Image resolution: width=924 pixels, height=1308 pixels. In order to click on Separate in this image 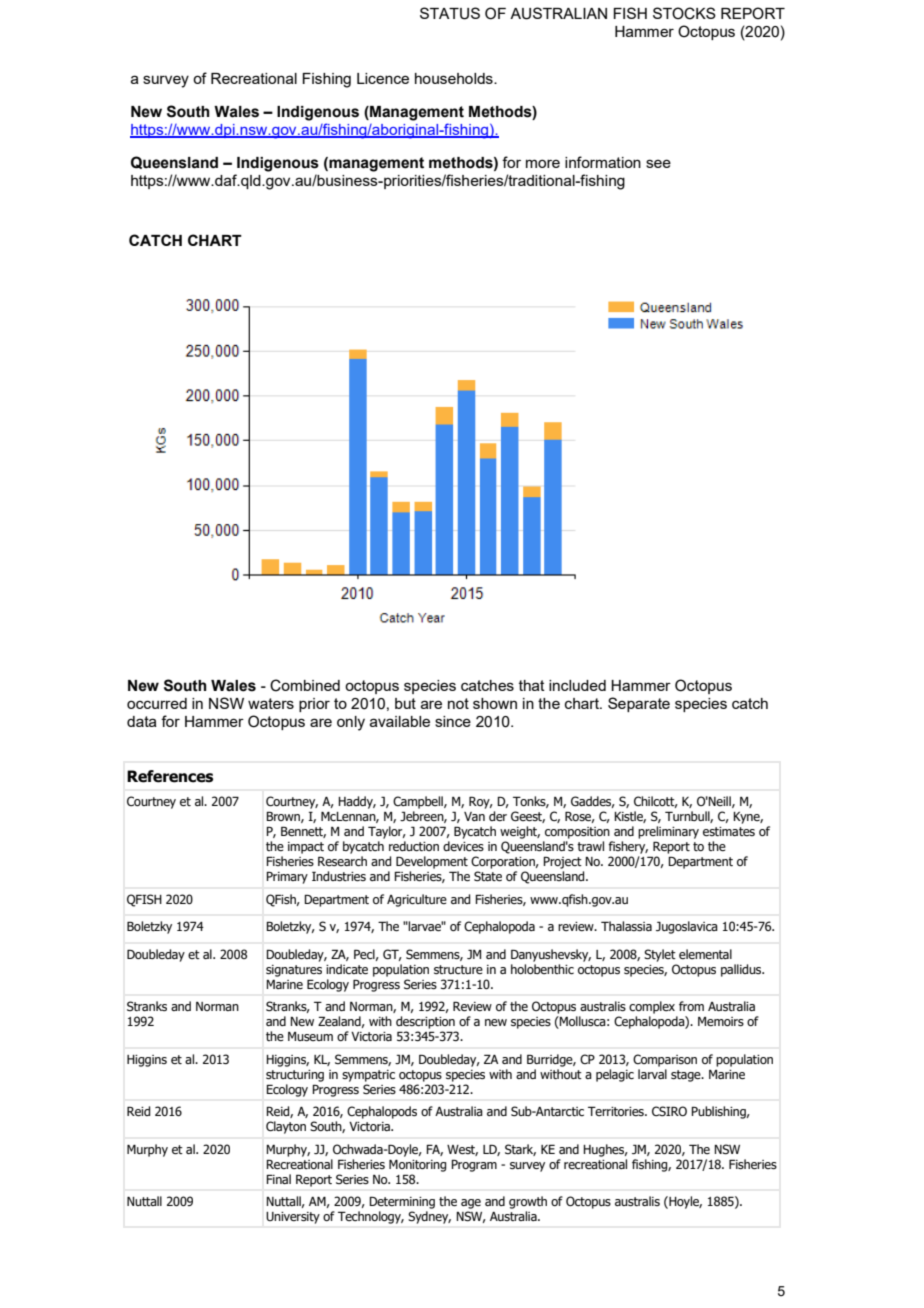, I will do `click(639, 704)`.
